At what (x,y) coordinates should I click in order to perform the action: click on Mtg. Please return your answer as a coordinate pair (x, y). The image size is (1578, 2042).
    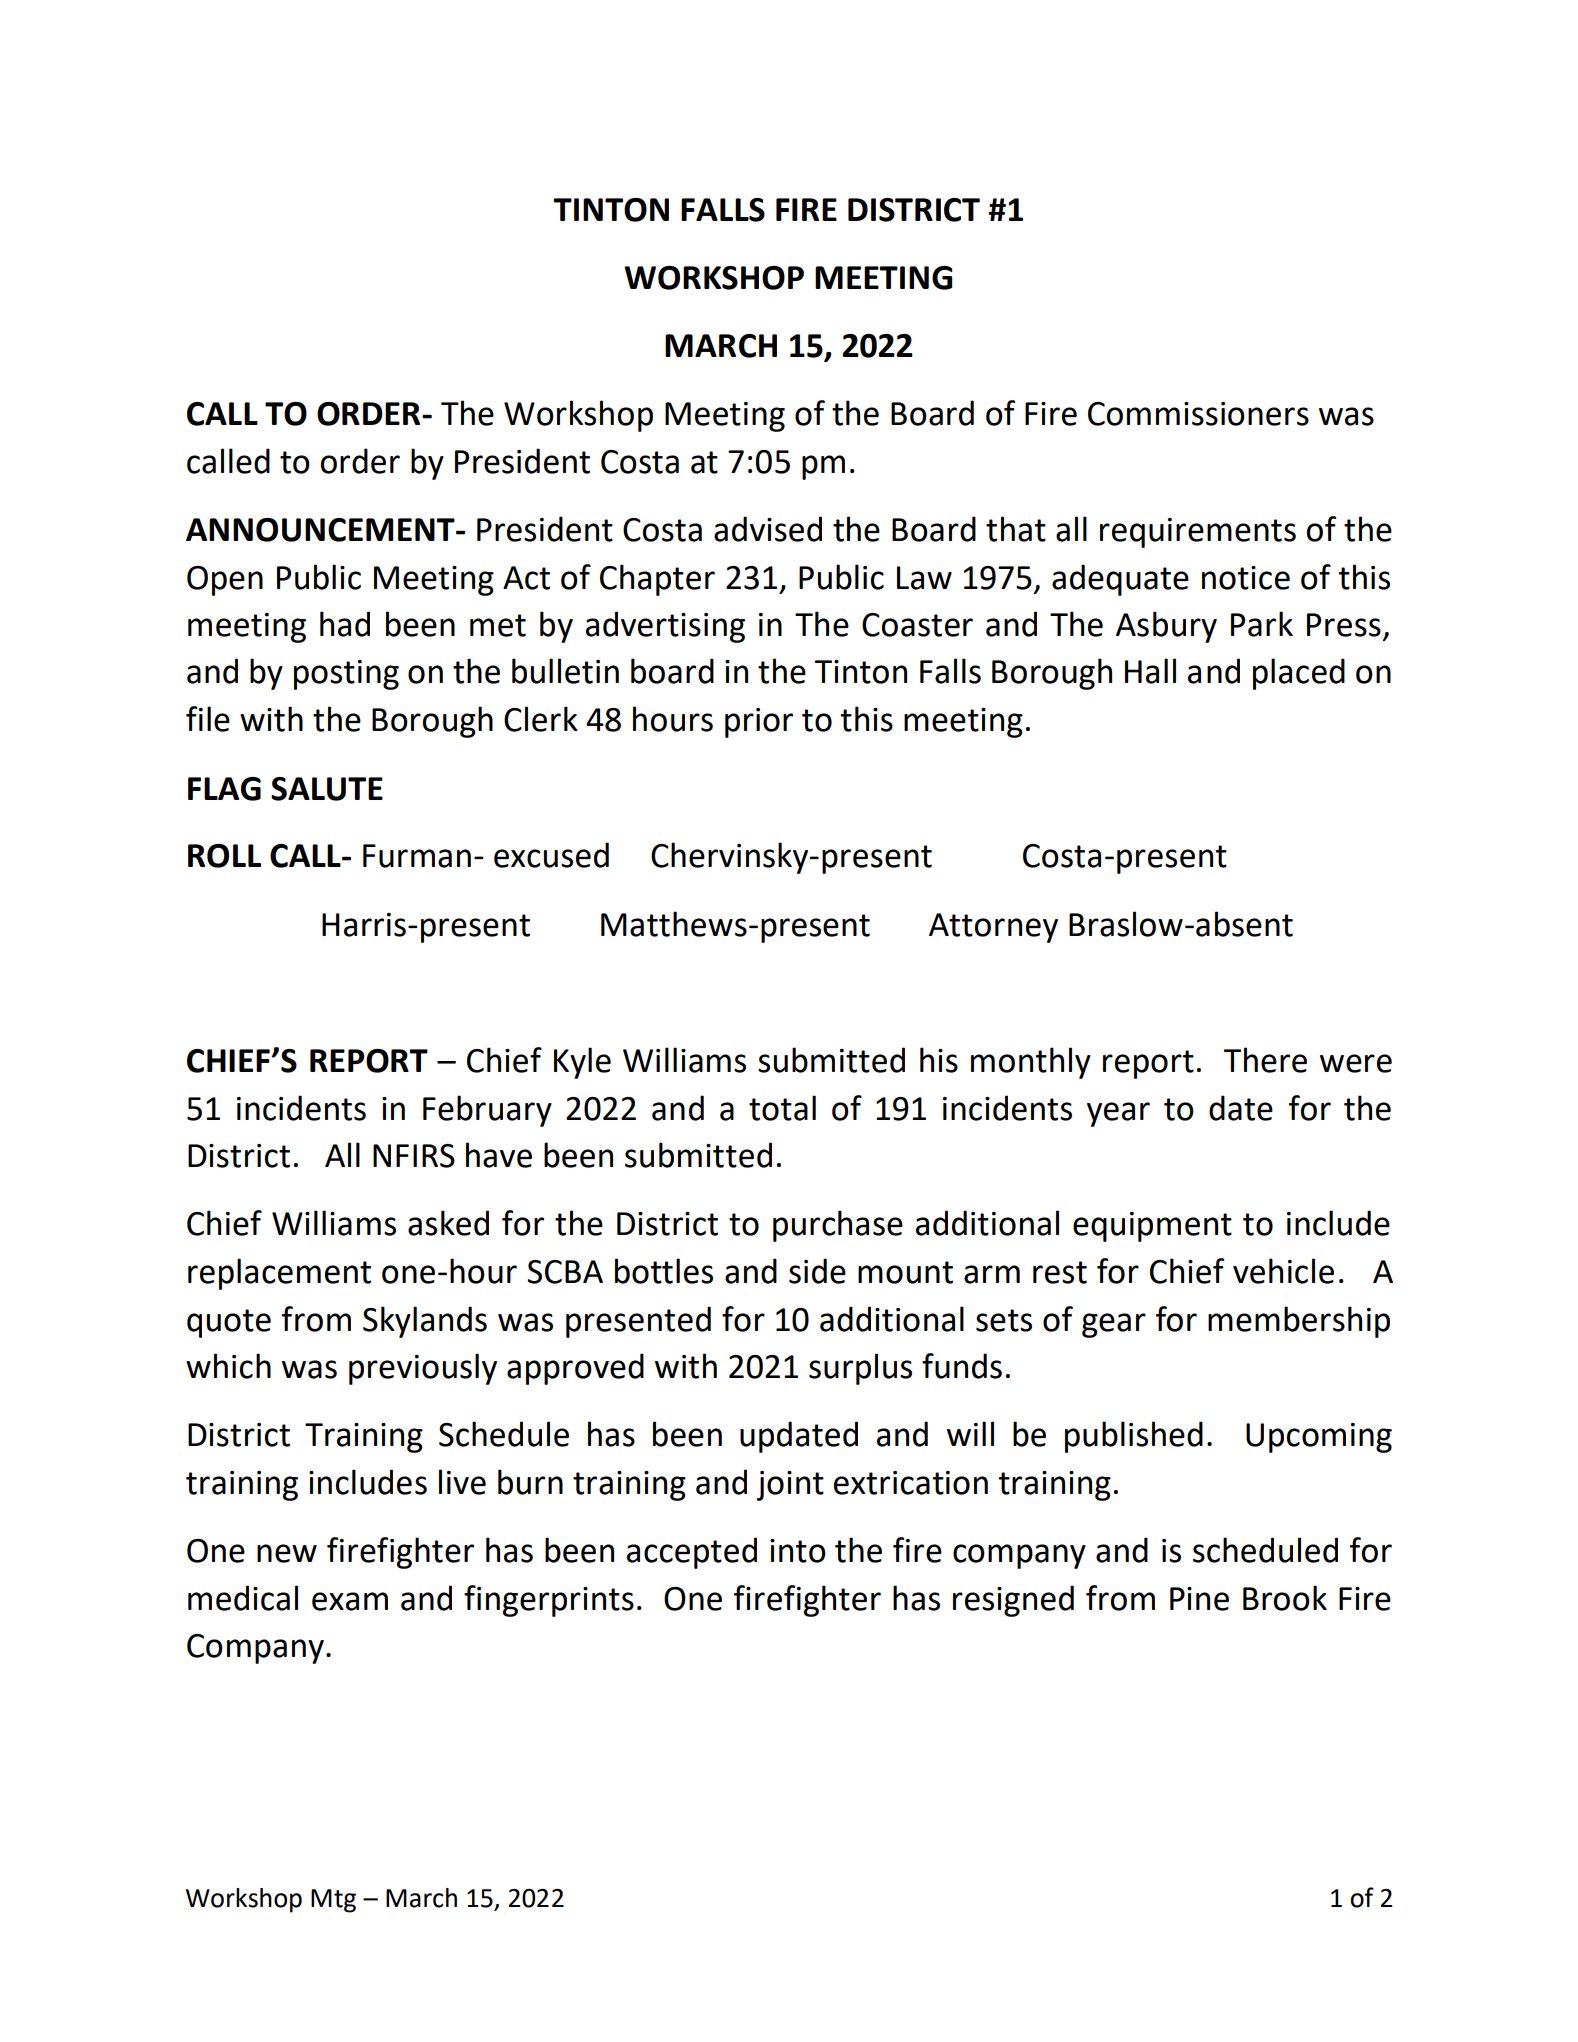
    Looking at the image, I should click on (333, 1901).
